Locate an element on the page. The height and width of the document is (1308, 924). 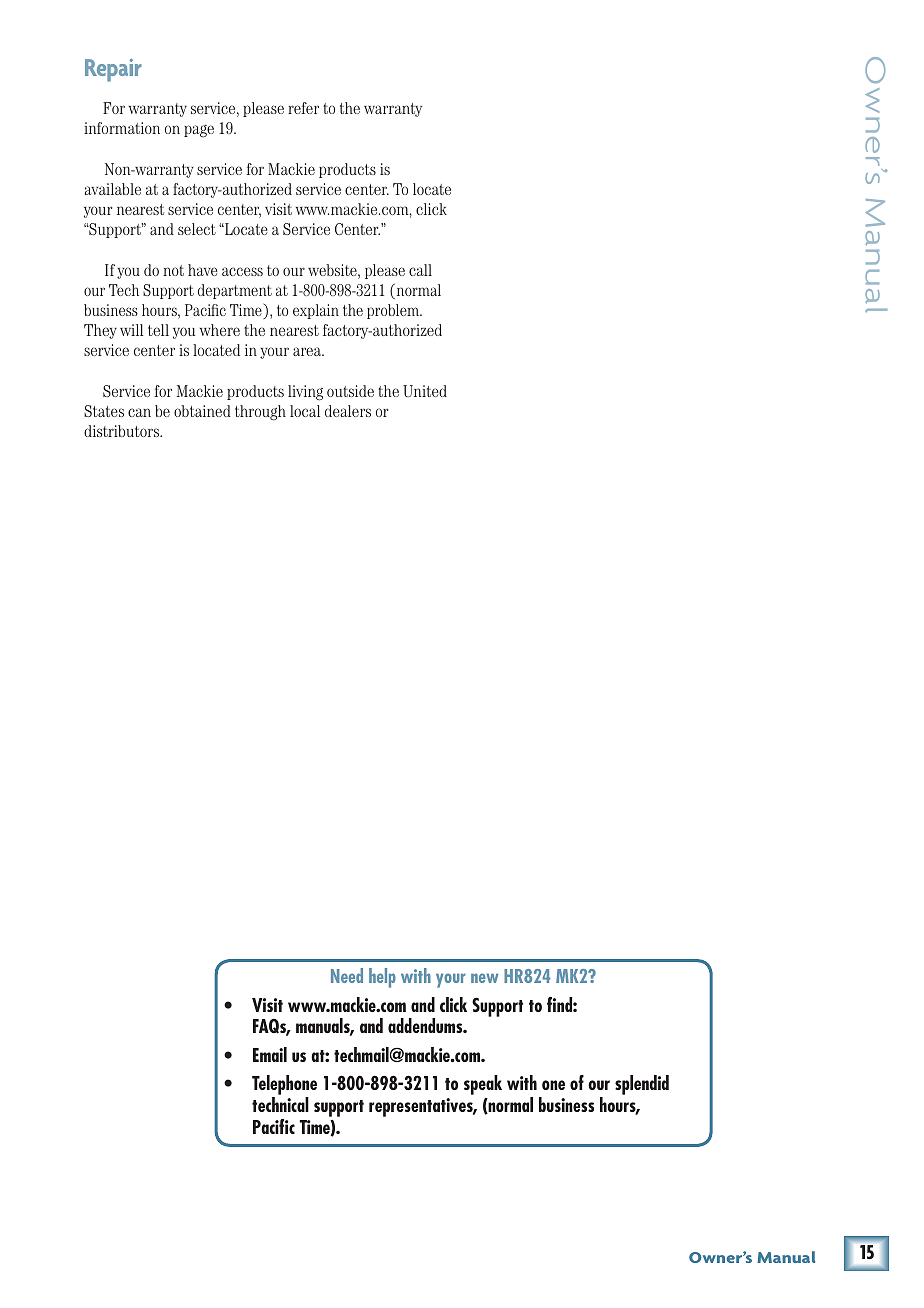
page is located at coordinates (199, 131).
